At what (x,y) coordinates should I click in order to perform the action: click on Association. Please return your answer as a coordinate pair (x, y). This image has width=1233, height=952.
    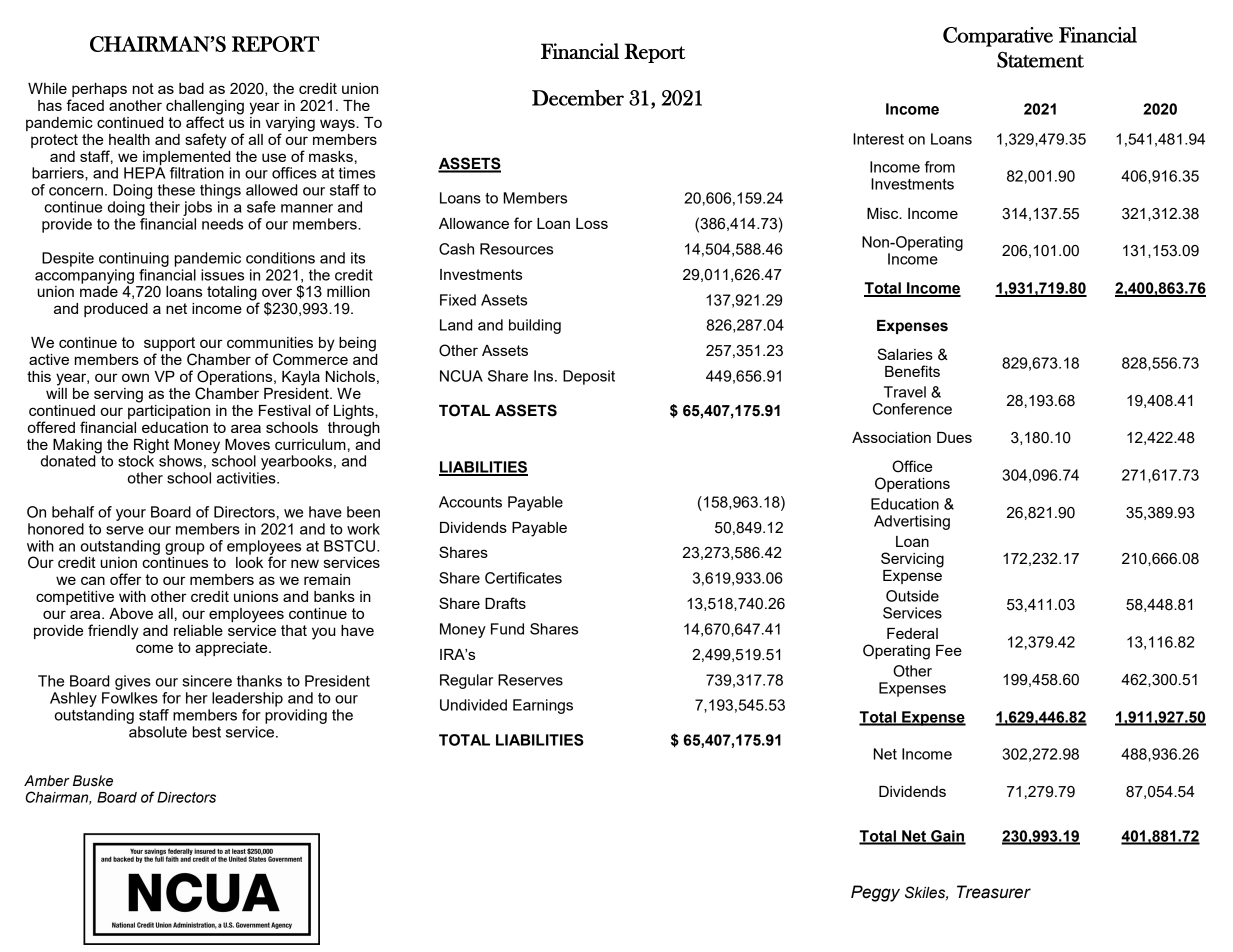
    Looking at the image, I should click on (891, 437).
